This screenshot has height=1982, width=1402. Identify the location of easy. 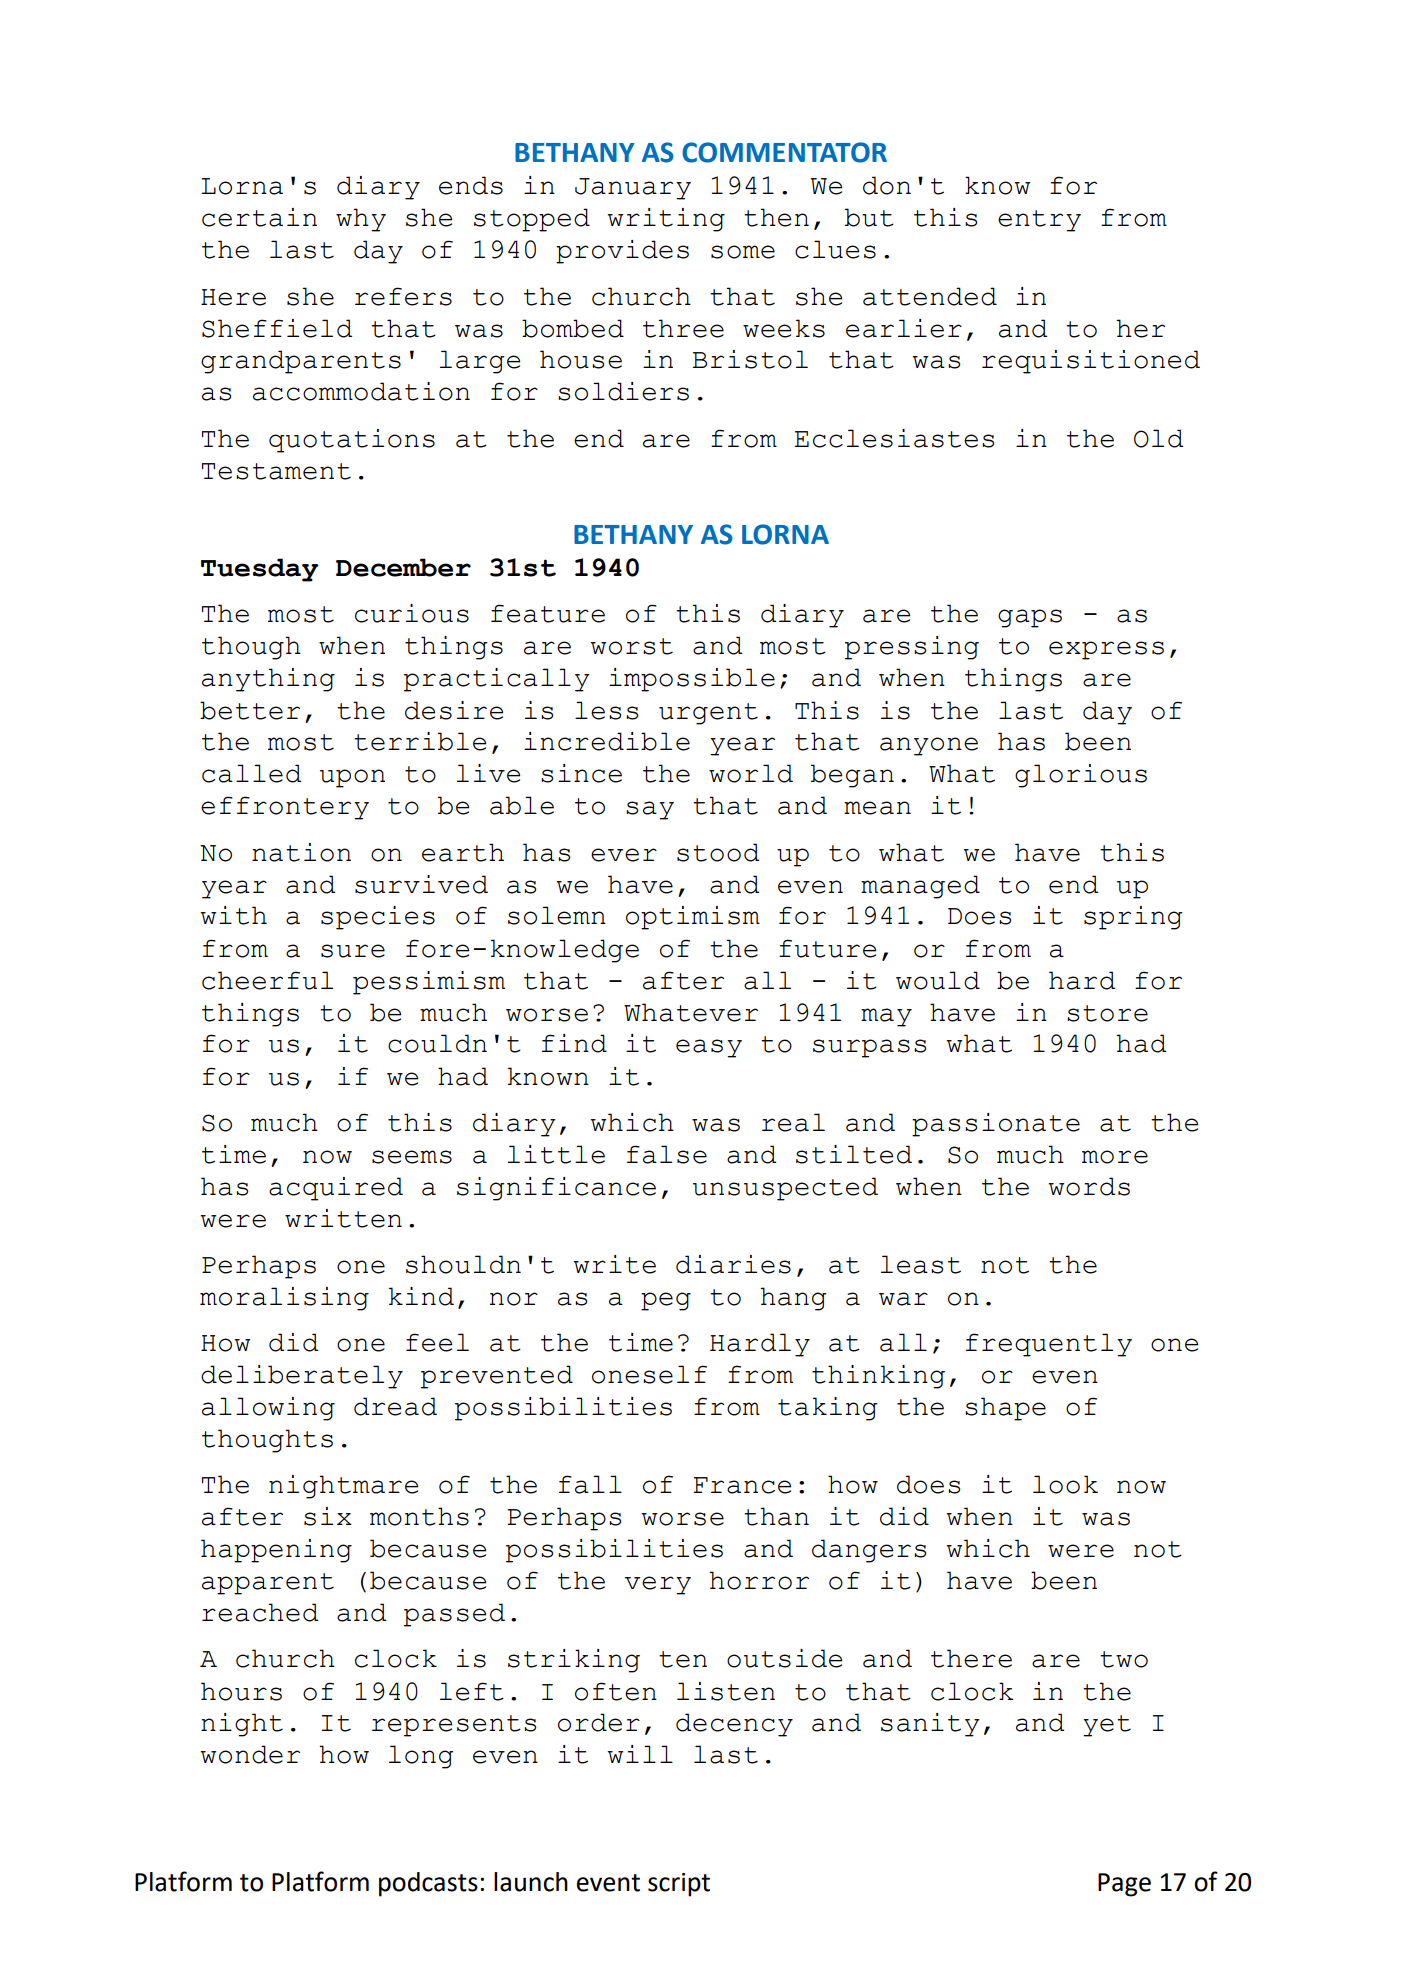
(709, 1048).
